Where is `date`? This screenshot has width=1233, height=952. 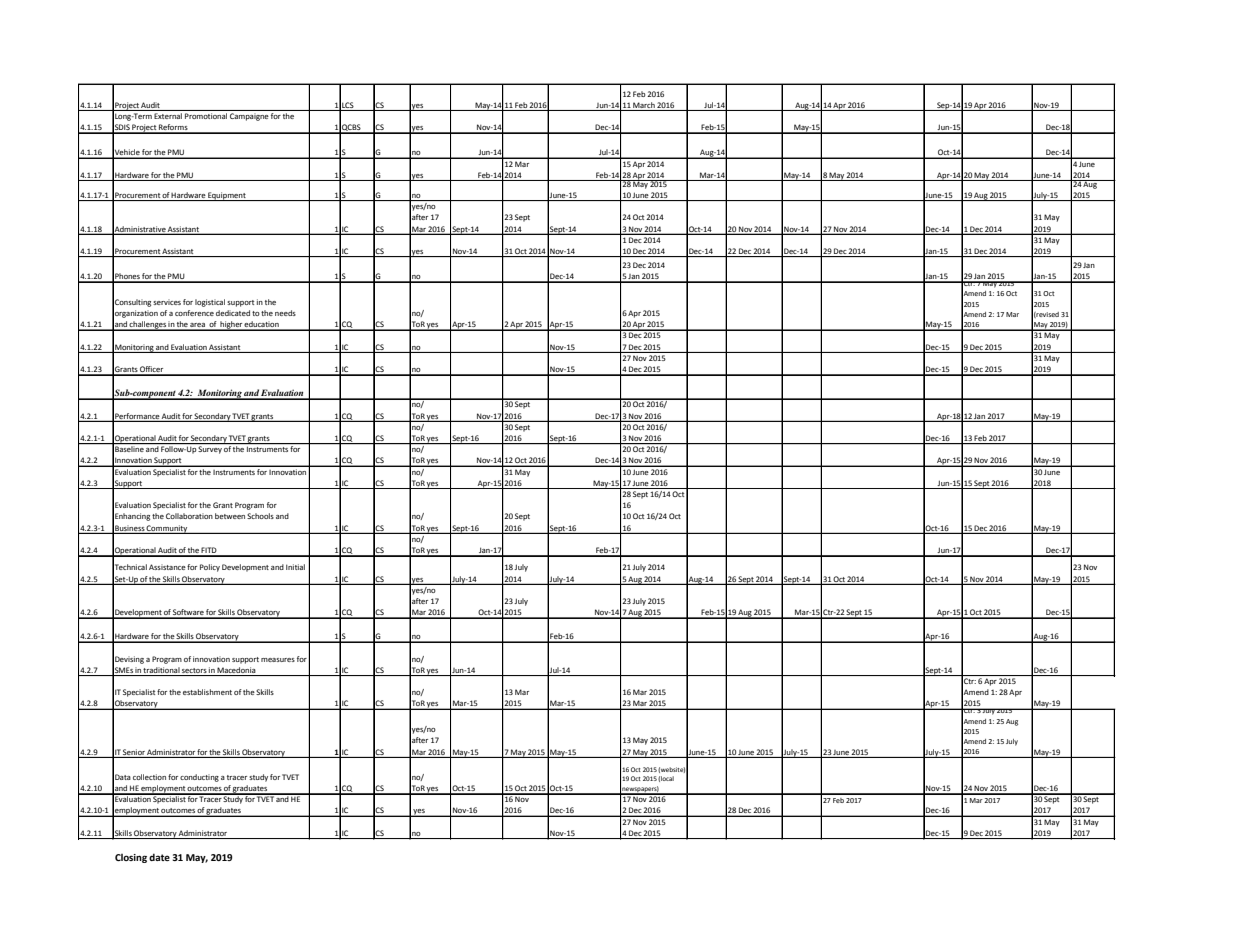
date is located at coordinates (159, 857).
